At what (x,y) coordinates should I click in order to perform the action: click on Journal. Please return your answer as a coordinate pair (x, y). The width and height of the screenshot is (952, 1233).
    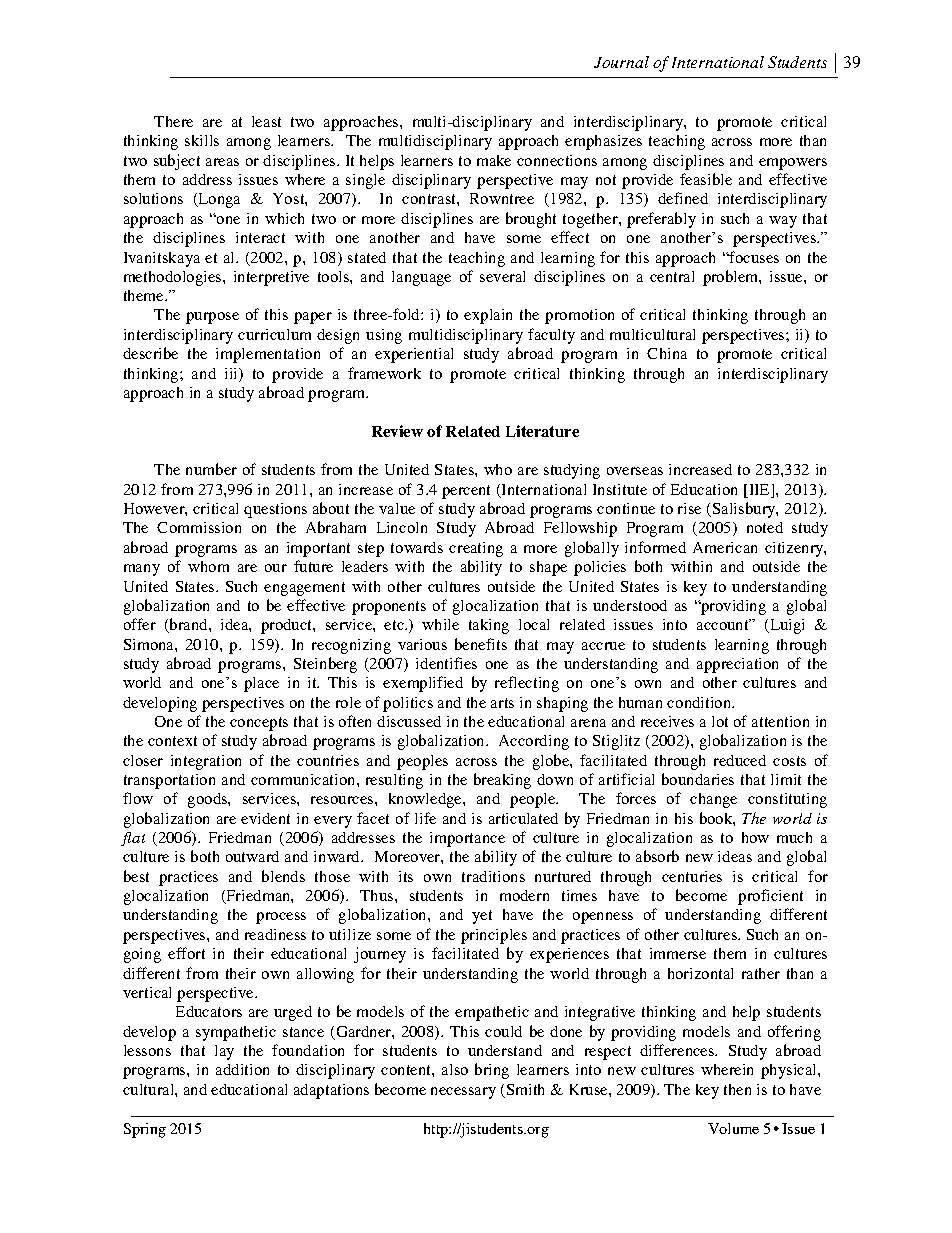
    Looking at the image, I should click on (621, 62).
